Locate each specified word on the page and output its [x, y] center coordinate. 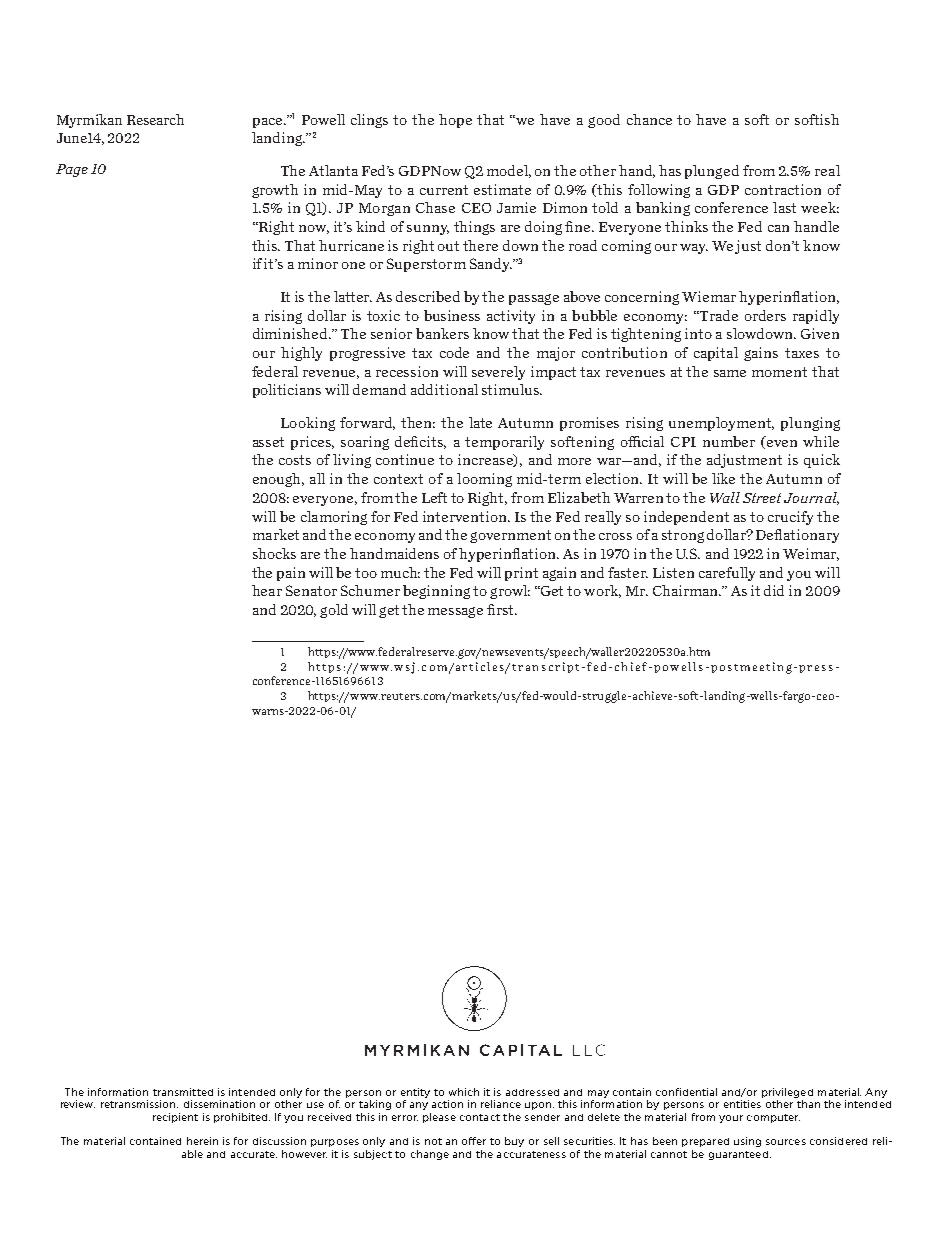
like [723, 478]
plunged [712, 172]
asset [268, 442]
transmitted [183, 1092]
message [455, 612]
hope [455, 121]
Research [155, 119]
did [774, 590]
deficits [420, 442]
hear [267, 590]
